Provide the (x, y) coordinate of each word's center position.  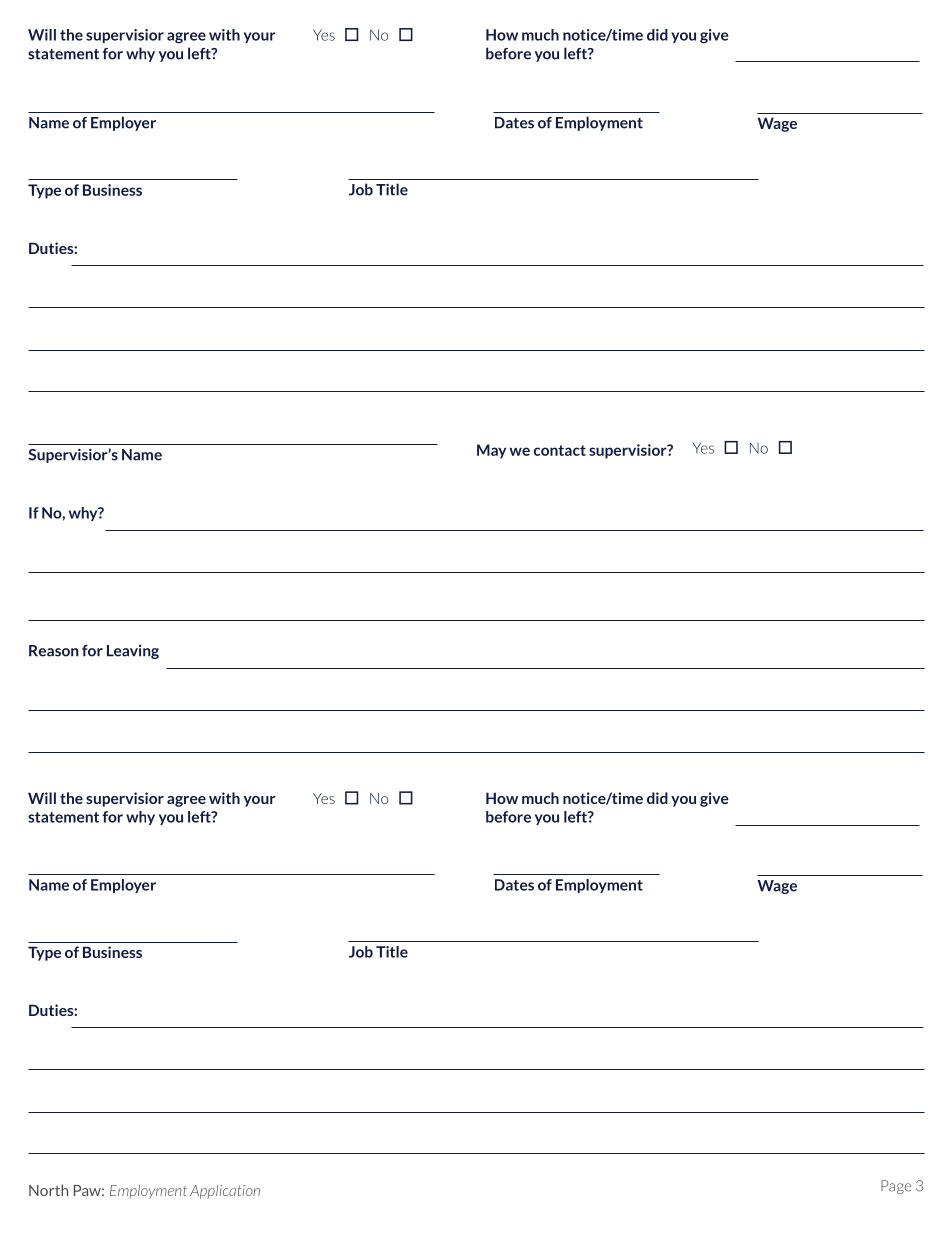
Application (225, 1192)
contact (560, 450)
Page (896, 1187)
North (48, 1190)
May (491, 451)
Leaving (133, 652)
